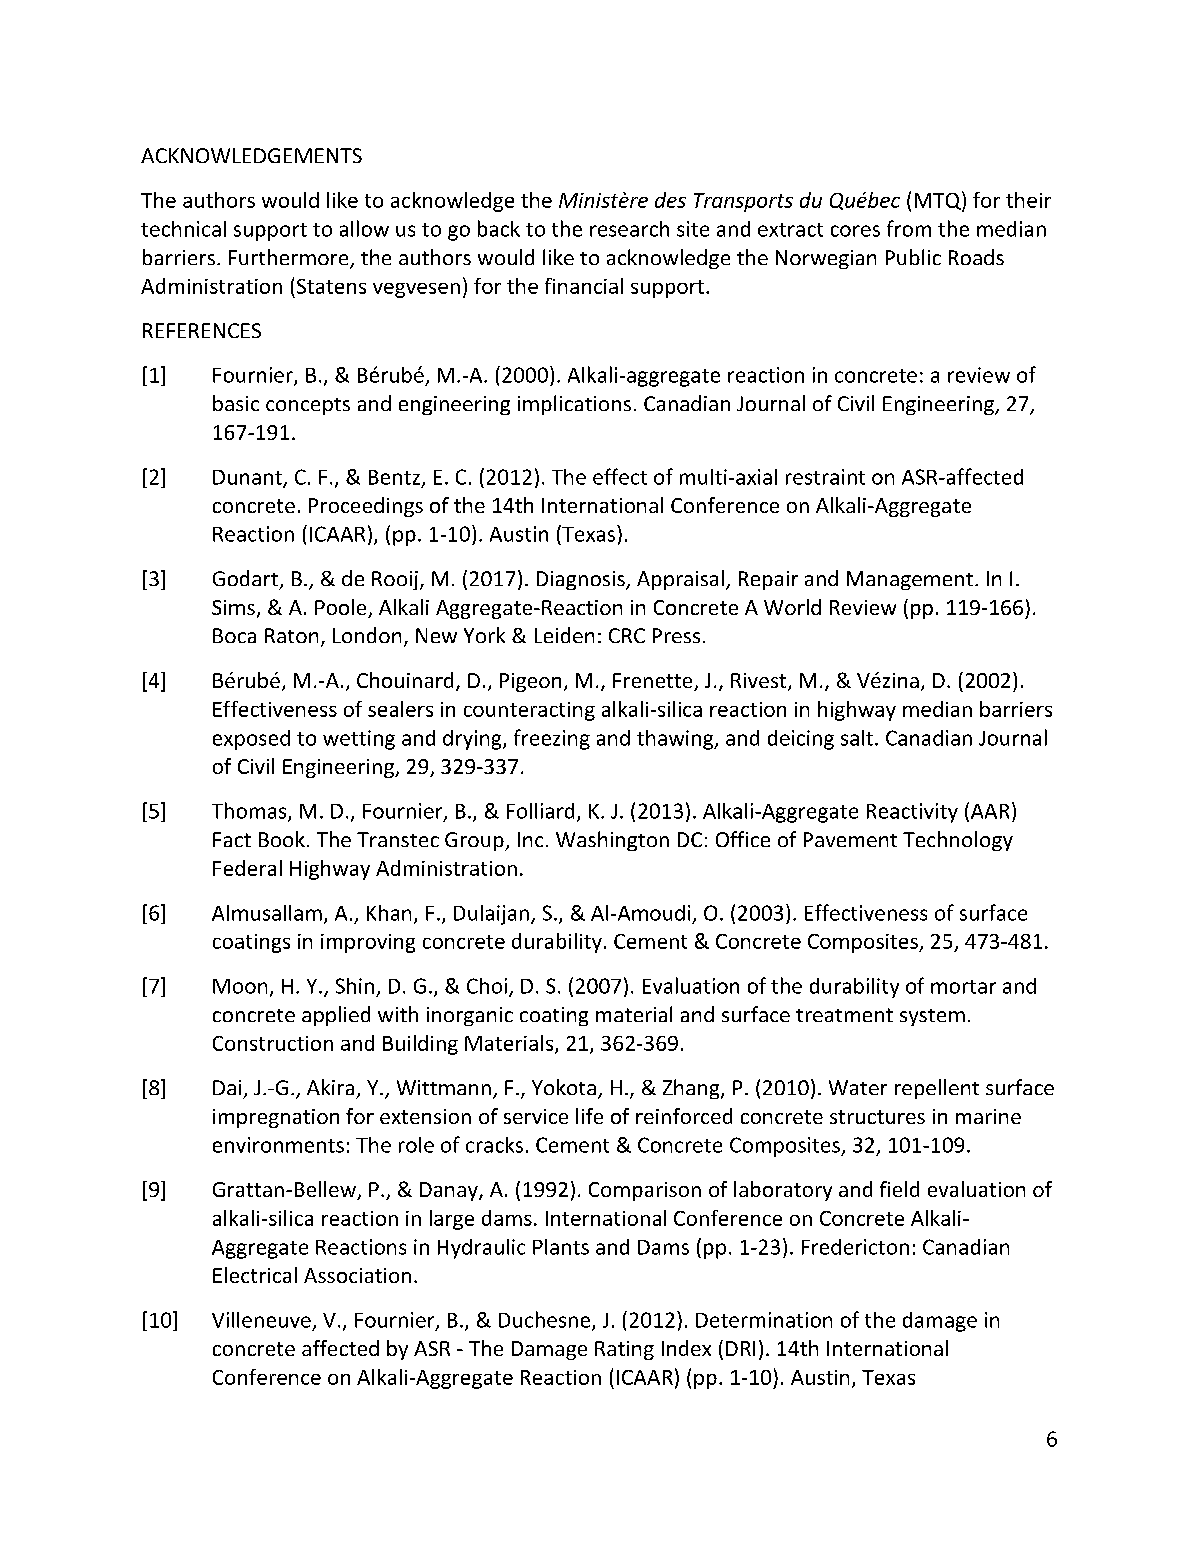 This page has height=1552, width=1199. I want to click on Determination, so click(764, 1320).
